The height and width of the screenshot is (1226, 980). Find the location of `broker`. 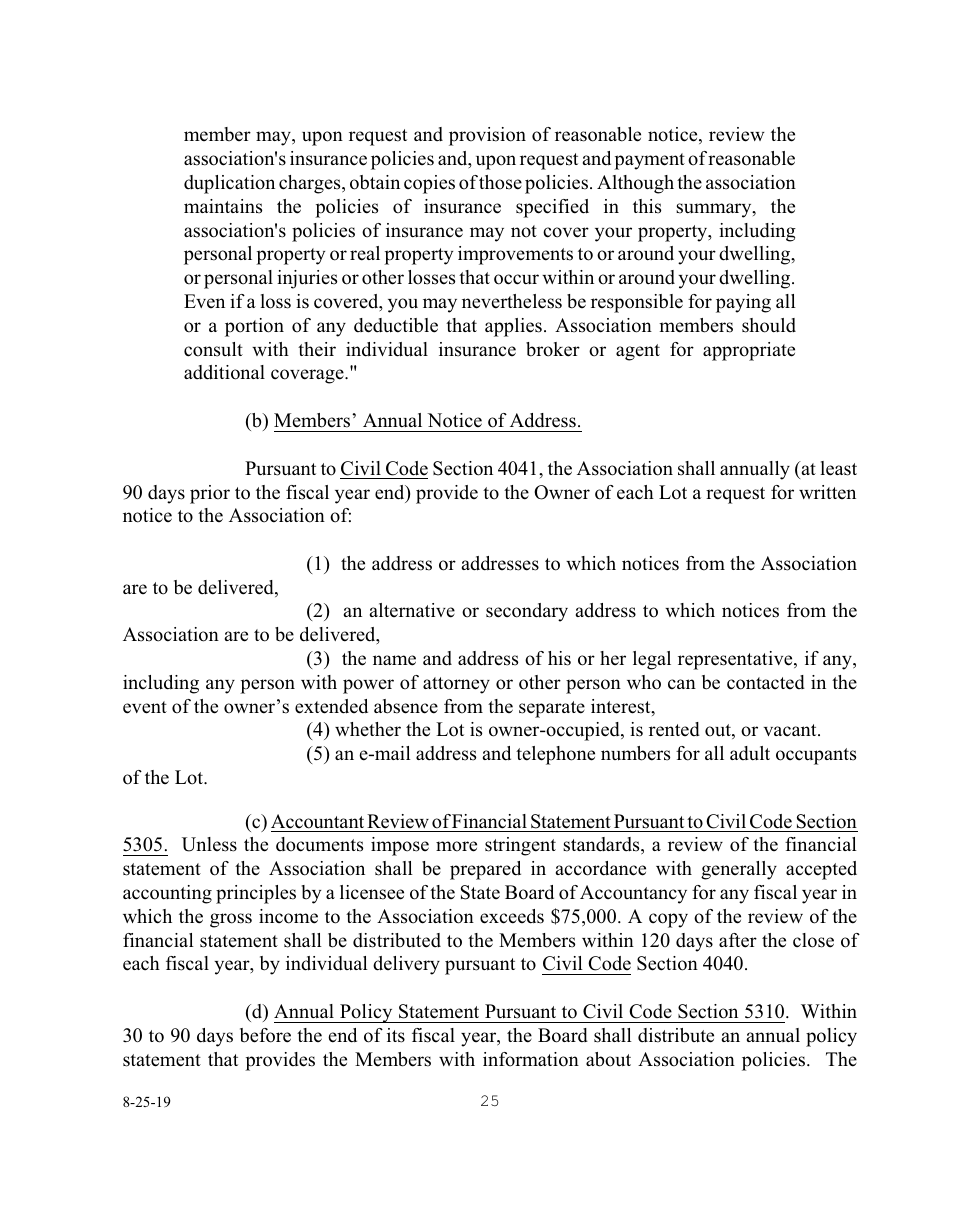

broker is located at coordinates (553, 349).
